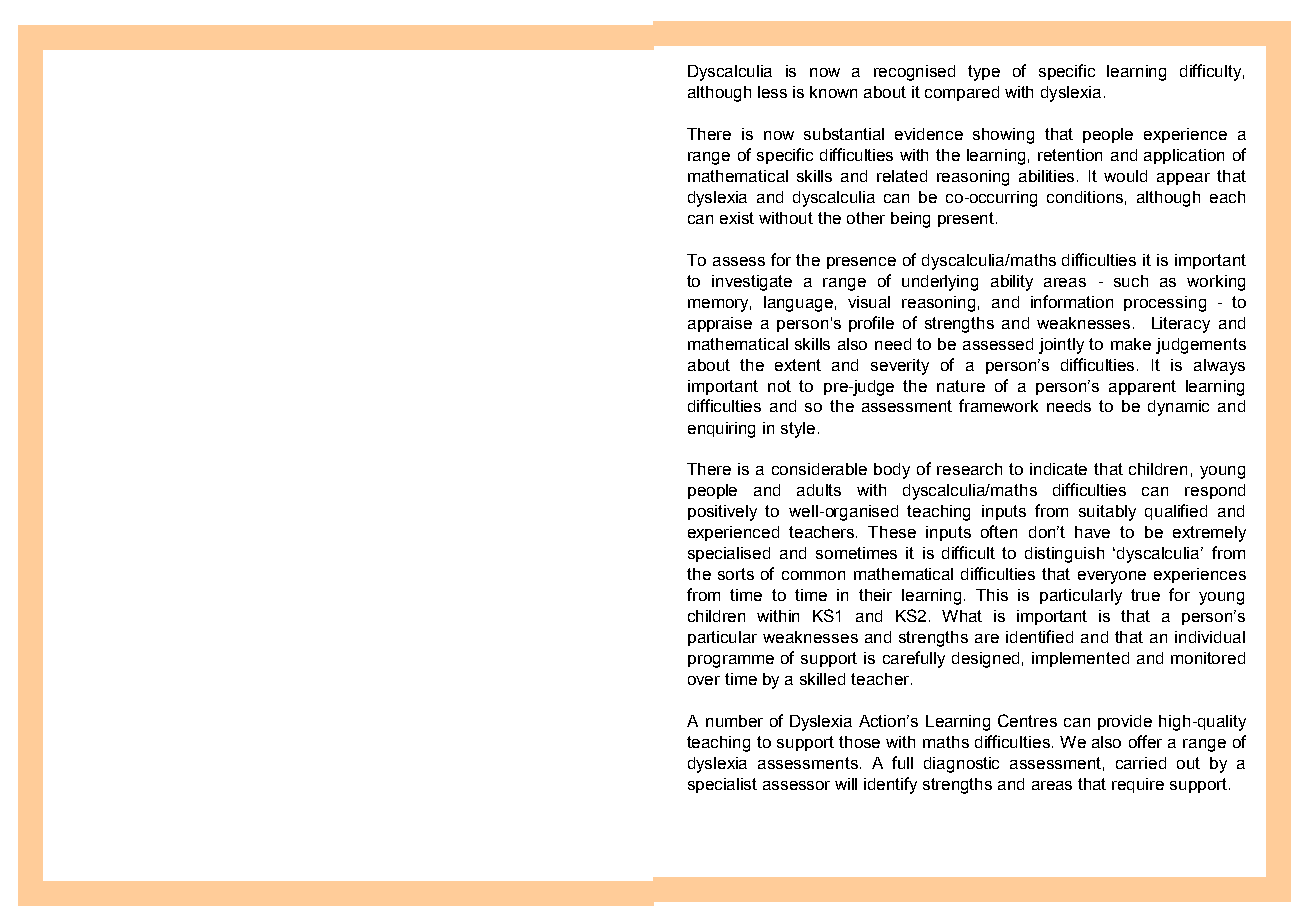 The width and height of the page is (1308, 924). Describe the element at coordinates (1141, 763) in the page. I see `carried` at that location.
